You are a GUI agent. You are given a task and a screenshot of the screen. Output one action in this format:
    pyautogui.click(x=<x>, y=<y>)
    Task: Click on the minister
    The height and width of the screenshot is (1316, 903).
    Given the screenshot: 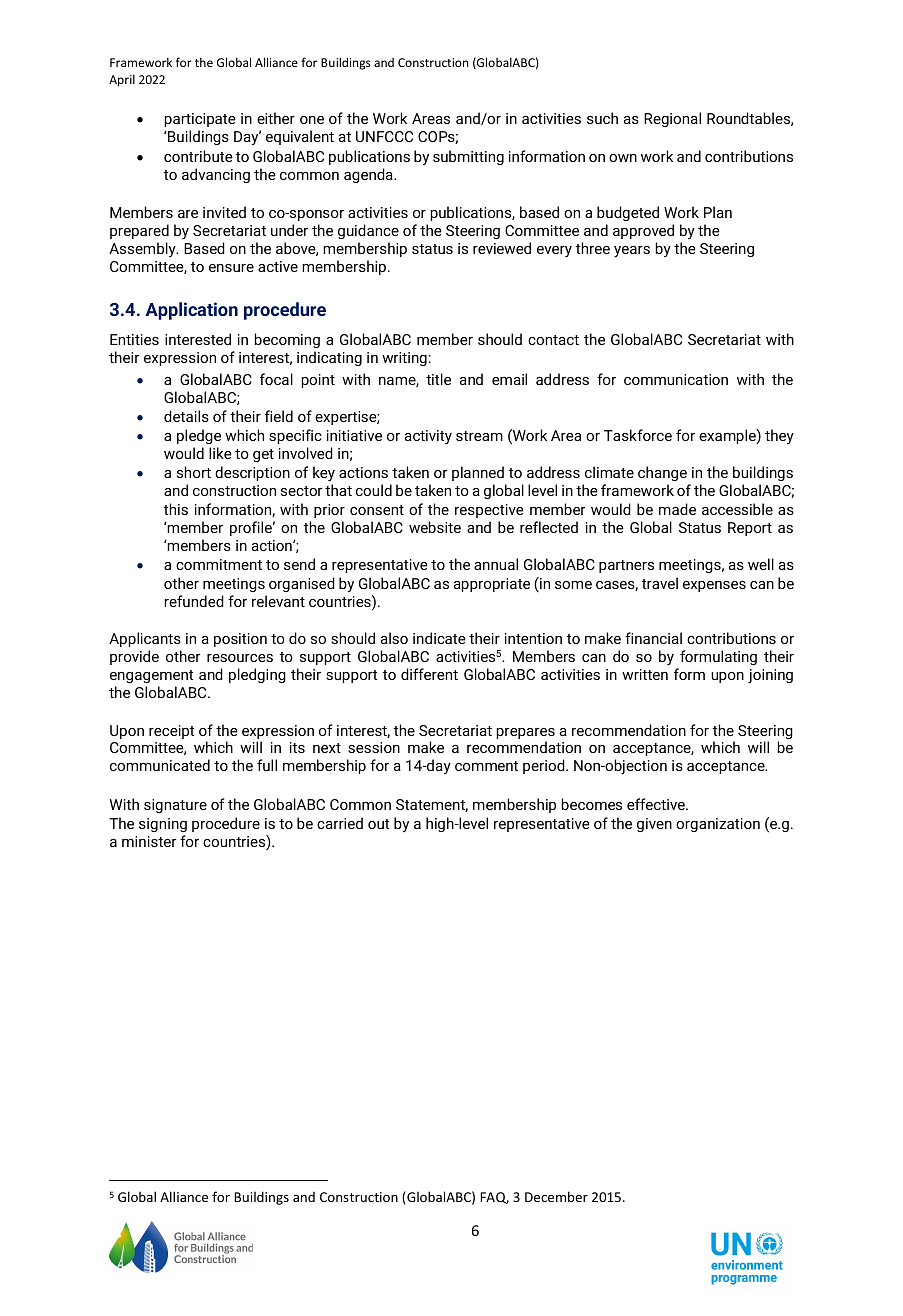 What is the action you would take?
    pyautogui.click(x=149, y=841)
